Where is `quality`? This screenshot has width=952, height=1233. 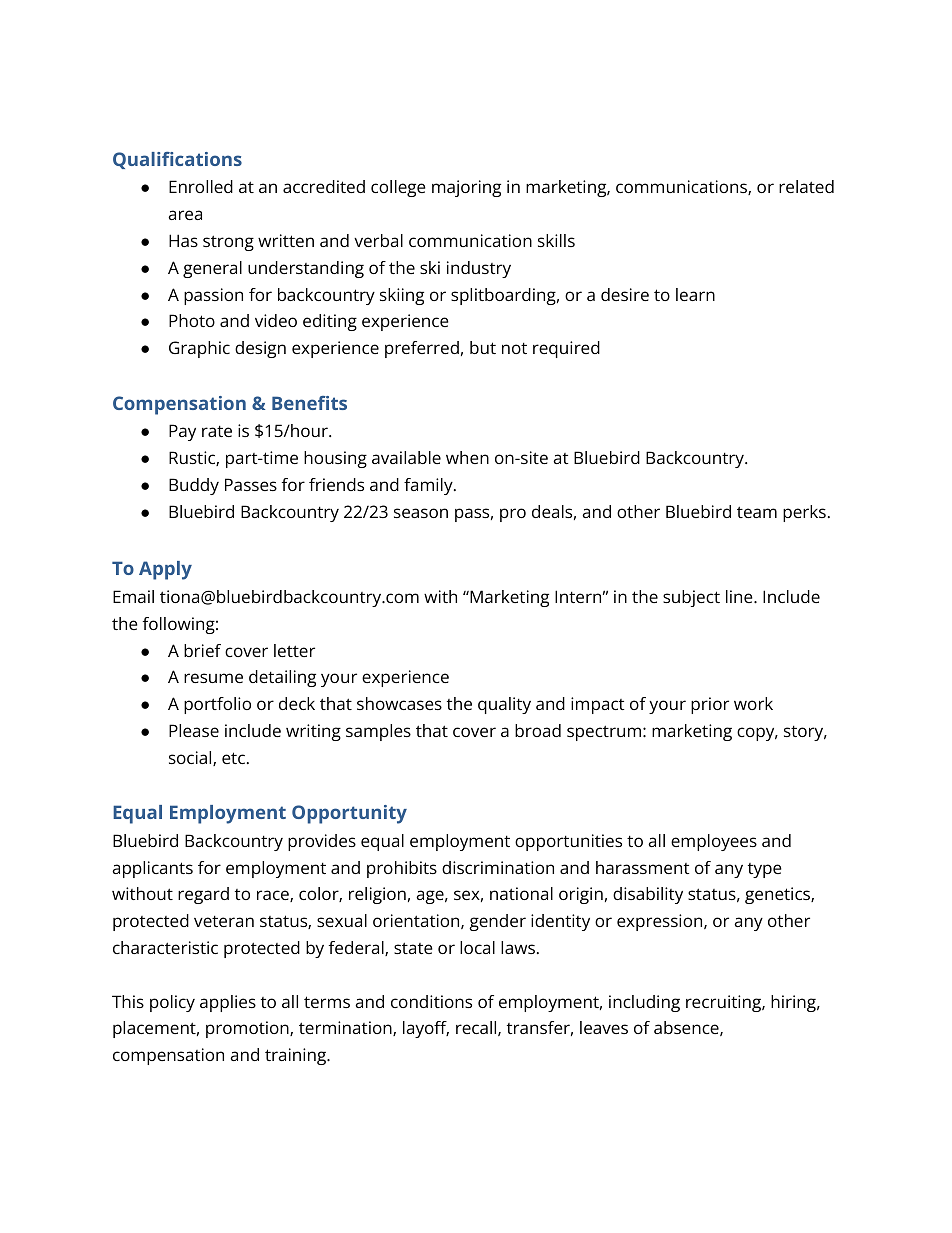
quality is located at coordinates (504, 705).
